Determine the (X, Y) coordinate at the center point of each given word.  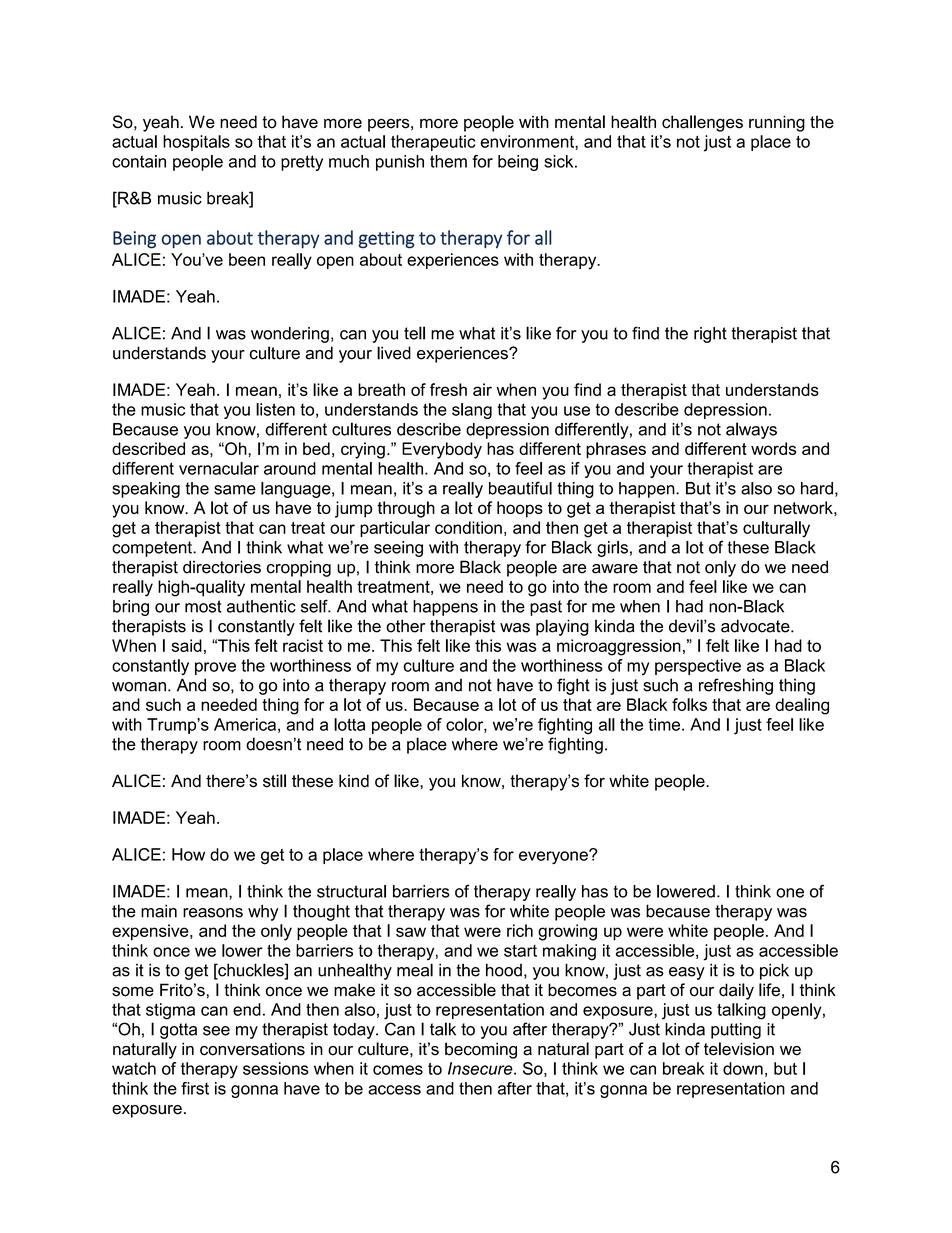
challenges (702, 123)
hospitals (196, 143)
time (665, 724)
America (245, 724)
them (448, 161)
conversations (252, 1049)
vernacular (219, 468)
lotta (349, 724)
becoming (481, 1050)
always (751, 430)
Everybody (442, 450)
